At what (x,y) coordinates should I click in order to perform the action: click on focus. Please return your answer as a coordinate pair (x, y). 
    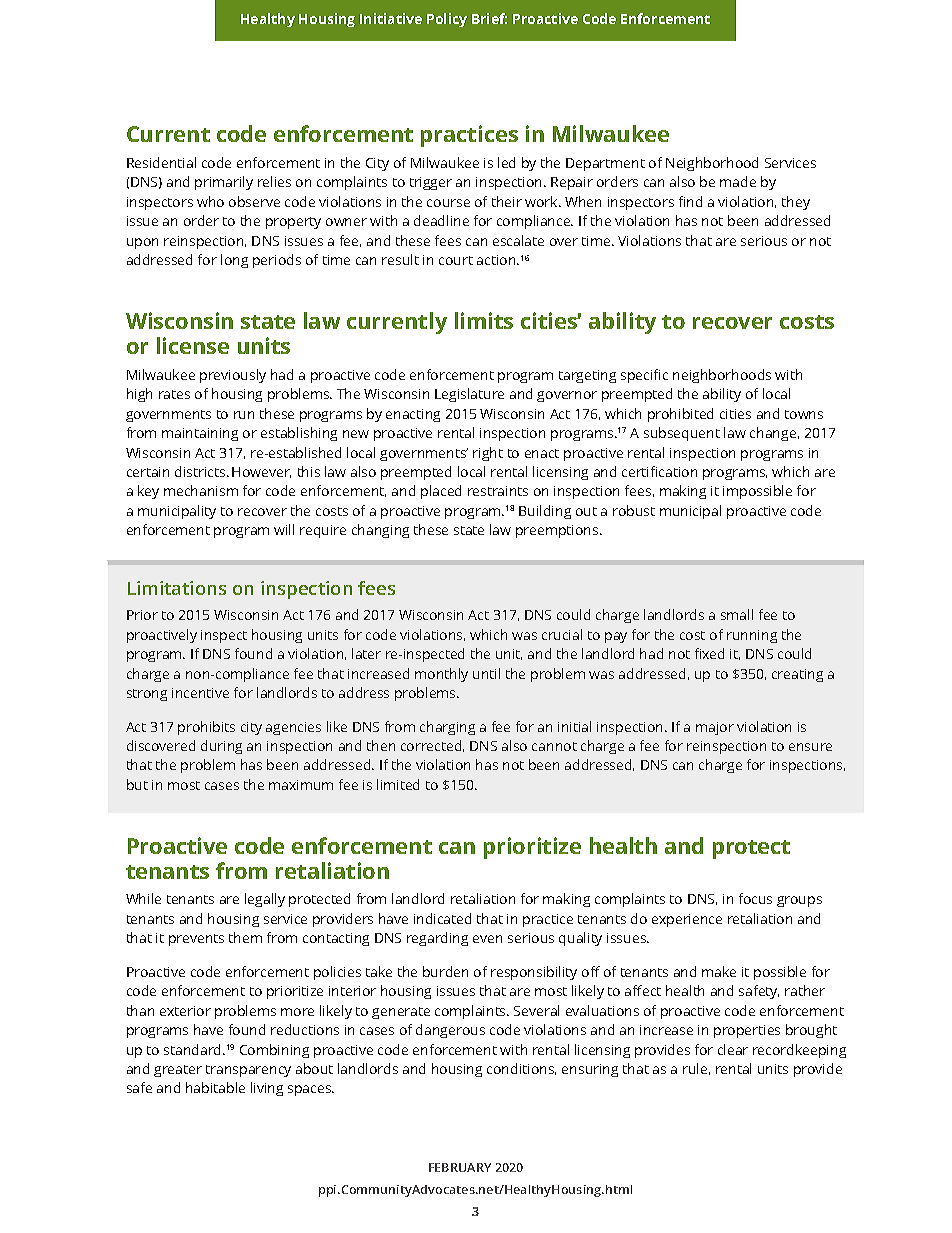
    Looking at the image, I should click on (755, 898).
